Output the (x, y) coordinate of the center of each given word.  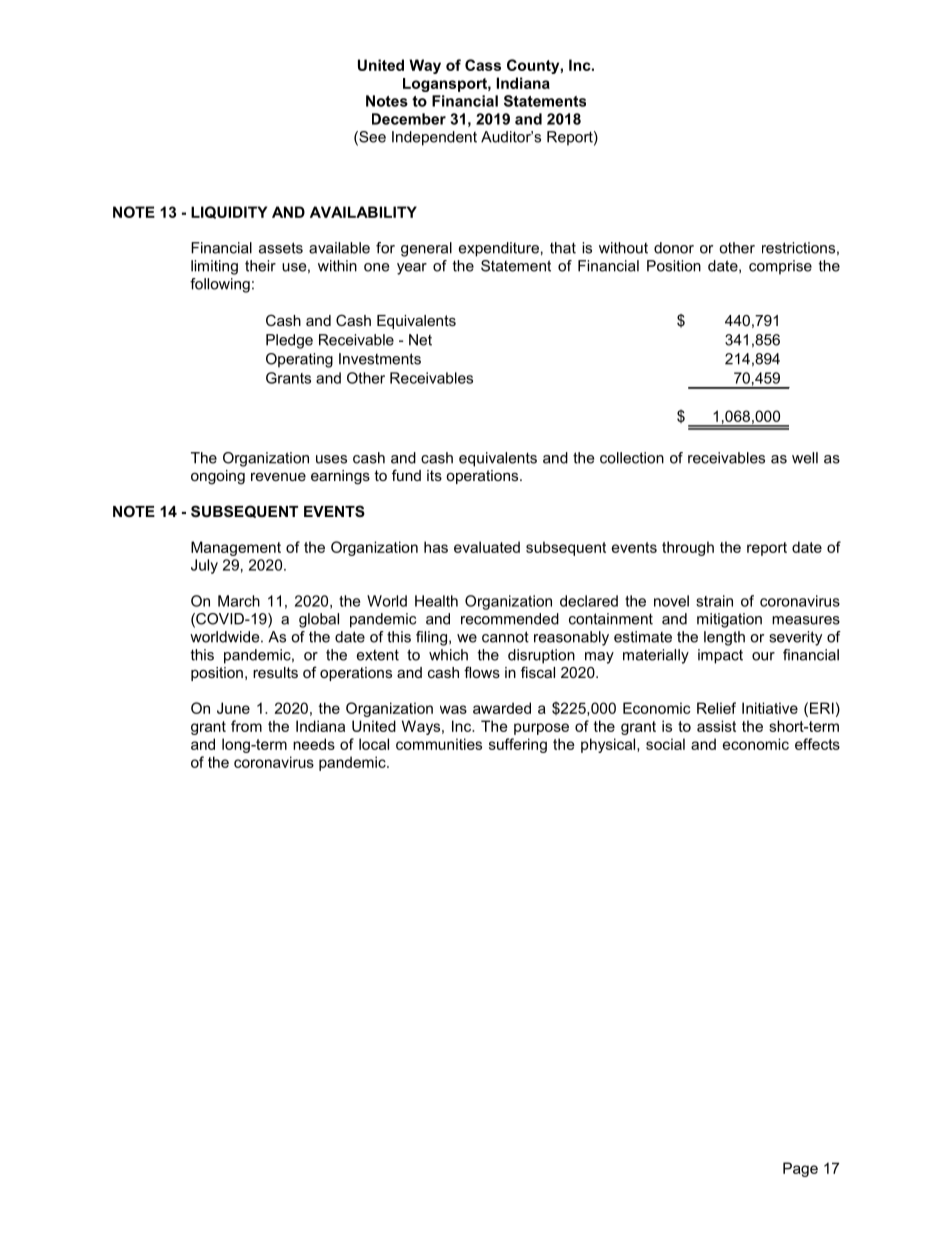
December (409, 119)
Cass (483, 65)
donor (674, 248)
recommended (510, 619)
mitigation (729, 620)
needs (314, 744)
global (319, 620)
